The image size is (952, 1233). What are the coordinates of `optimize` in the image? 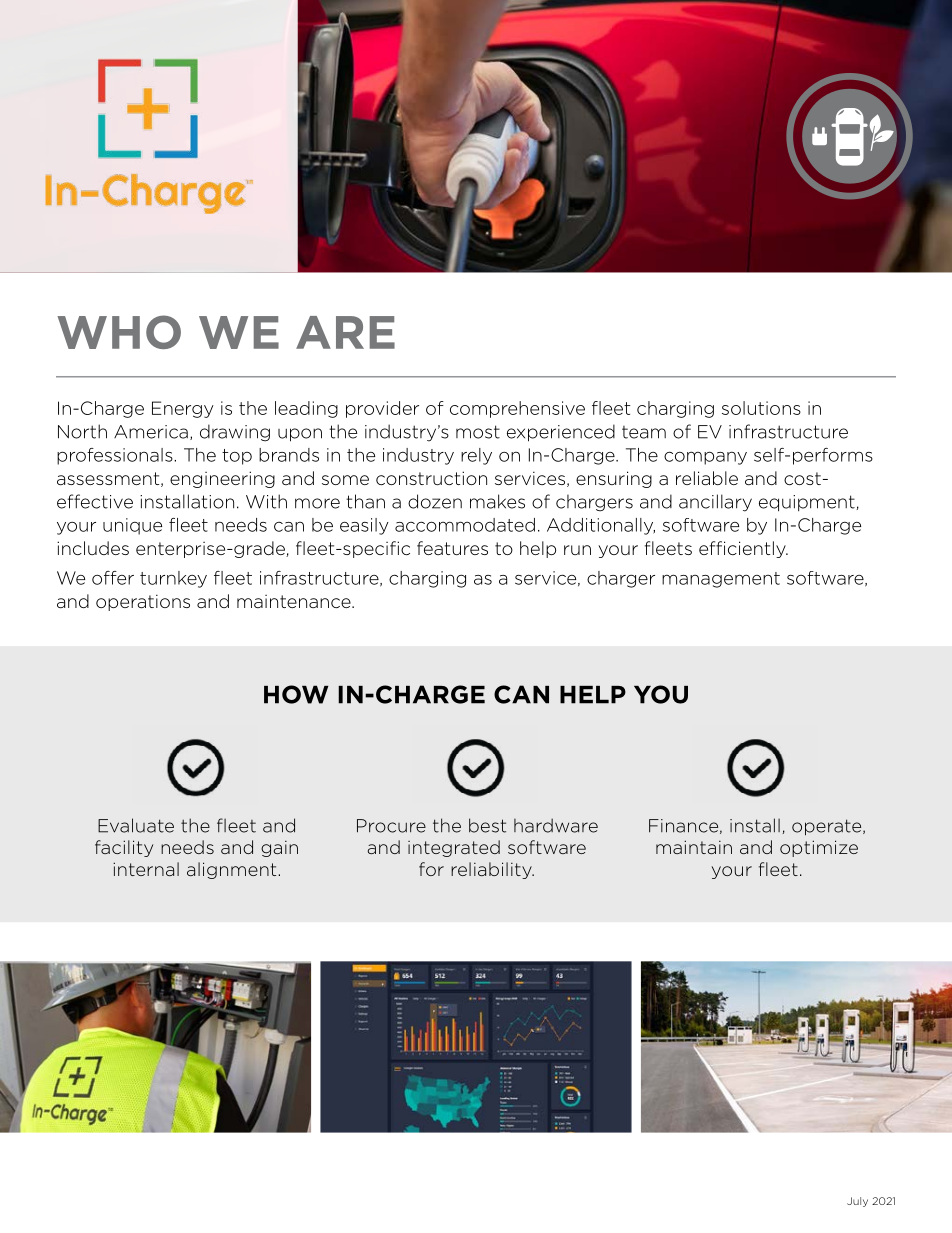 It's located at (819, 848).
